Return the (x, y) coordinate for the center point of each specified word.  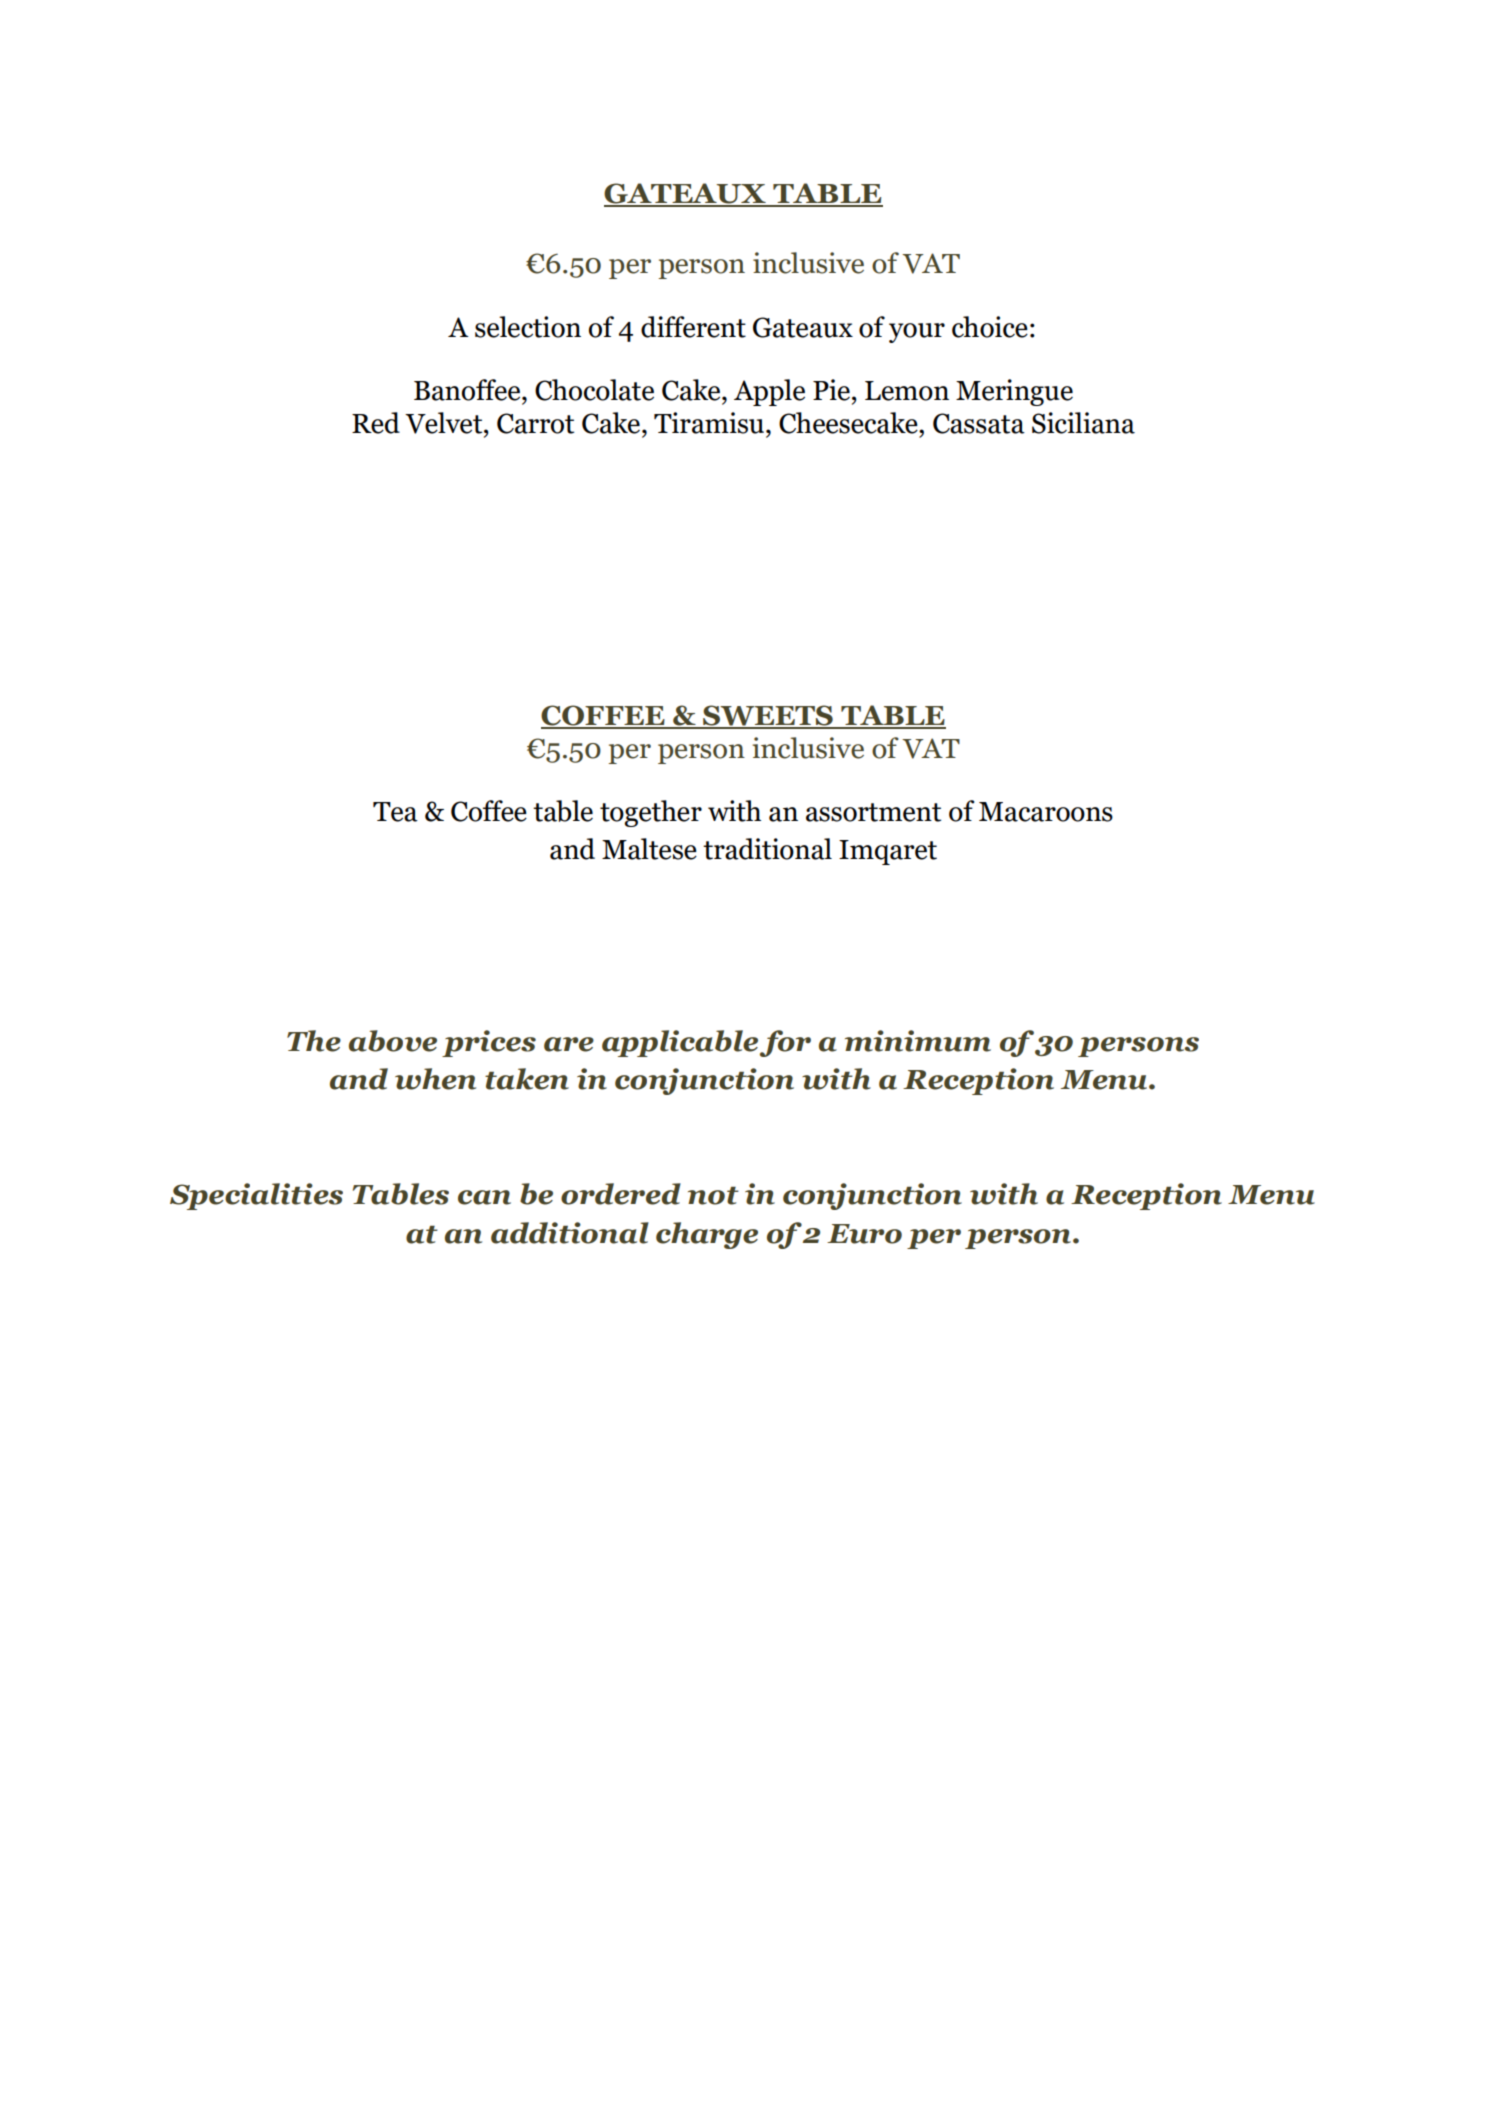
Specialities (256, 1196)
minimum (918, 1041)
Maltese (649, 849)
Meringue (1014, 392)
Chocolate (594, 390)
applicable (680, 1043)
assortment (873, 812)
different (693, 327)
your (917, 333)
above (393, 1041)
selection (528, 327)
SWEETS (768, 716)
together (651, 813)
